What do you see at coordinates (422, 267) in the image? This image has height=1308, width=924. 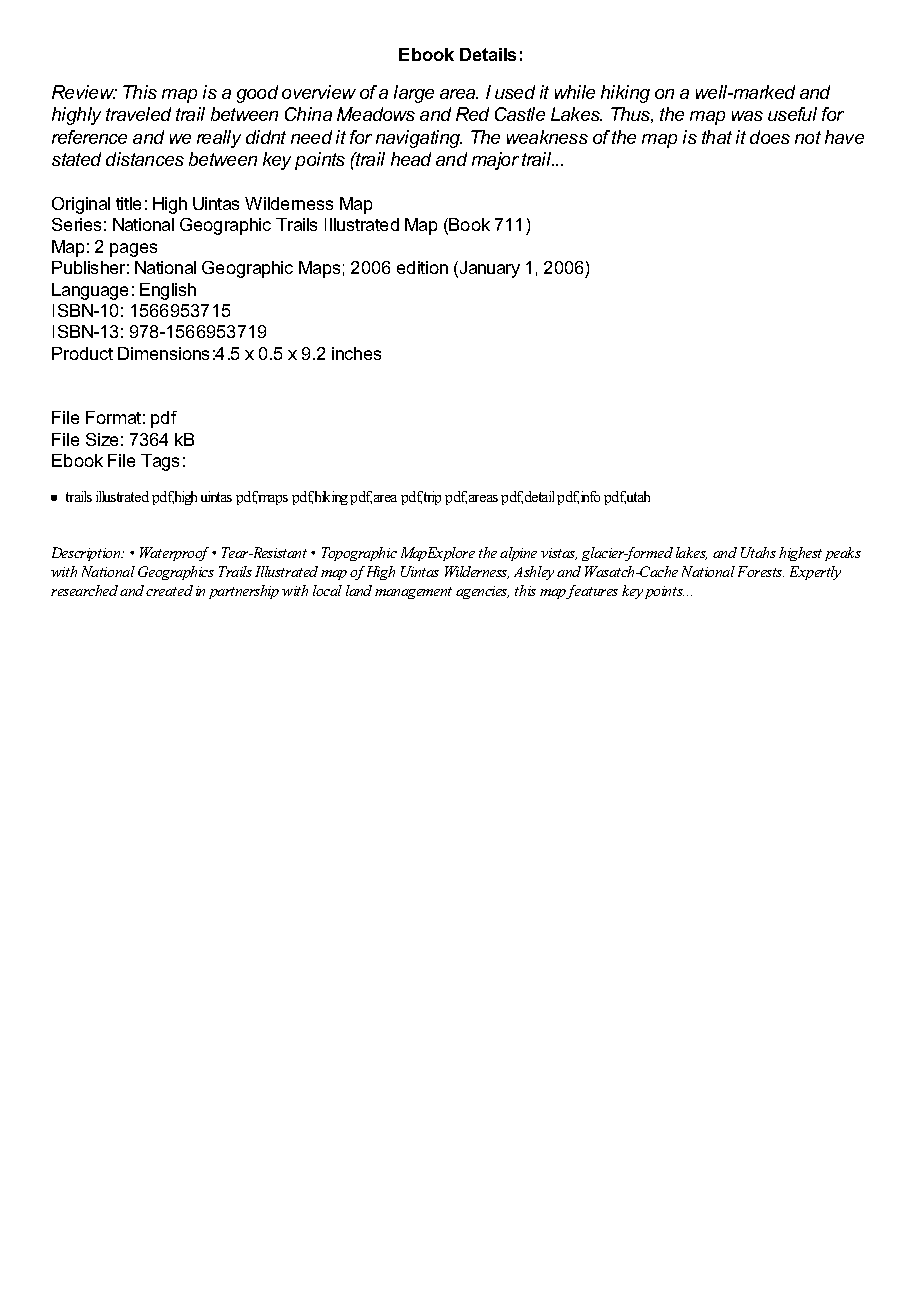 I see `edition` at bounding box center [422, 267].
